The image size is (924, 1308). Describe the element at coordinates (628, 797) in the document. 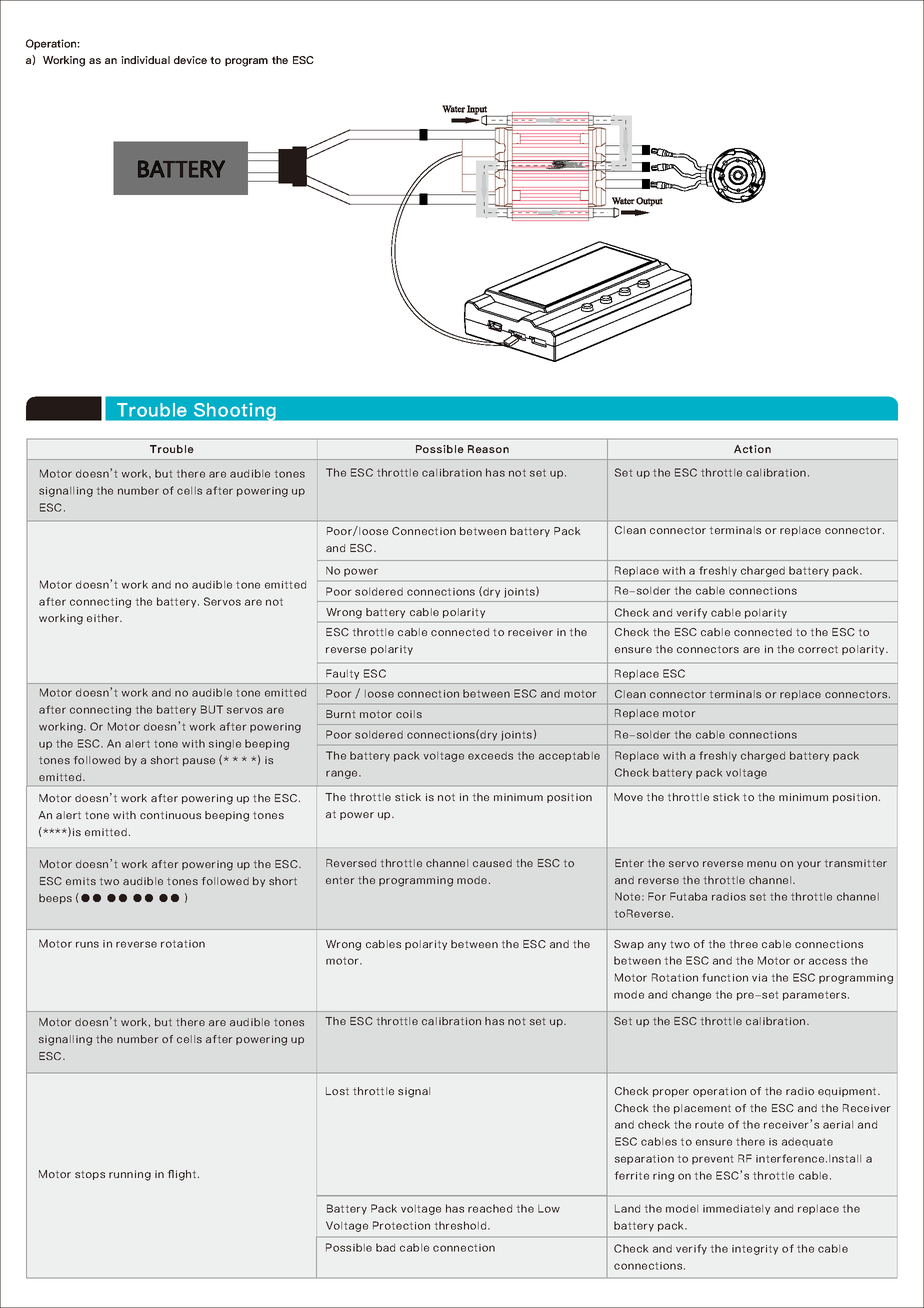

I see `Move` at that location.
